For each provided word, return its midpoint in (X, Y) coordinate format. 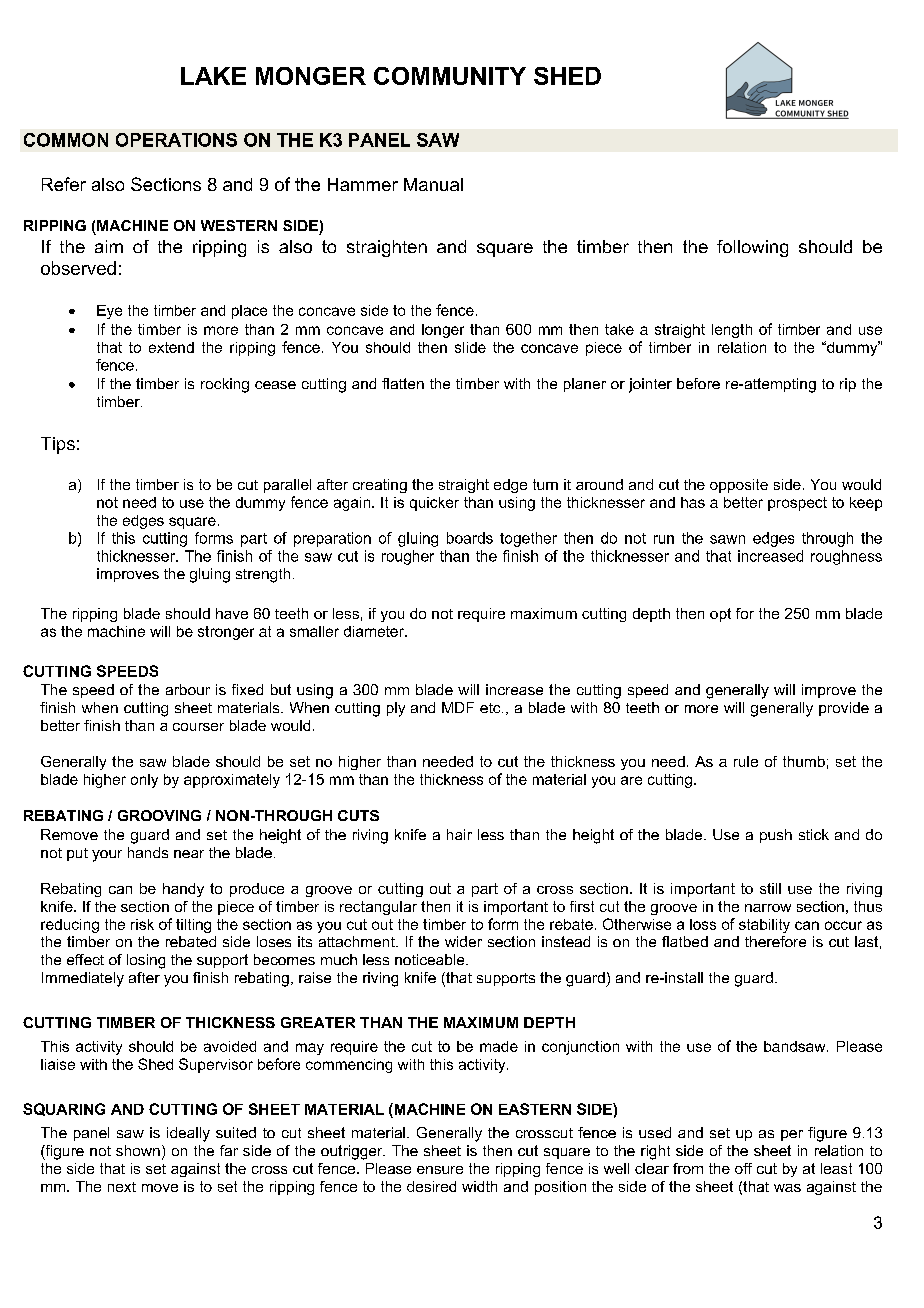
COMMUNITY (450, 76)
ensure (440, 1170)
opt (720, 615)
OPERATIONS (176, 140)
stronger (226, 633)
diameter (375, 631)
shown (138, 1150)
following (752, 248)
